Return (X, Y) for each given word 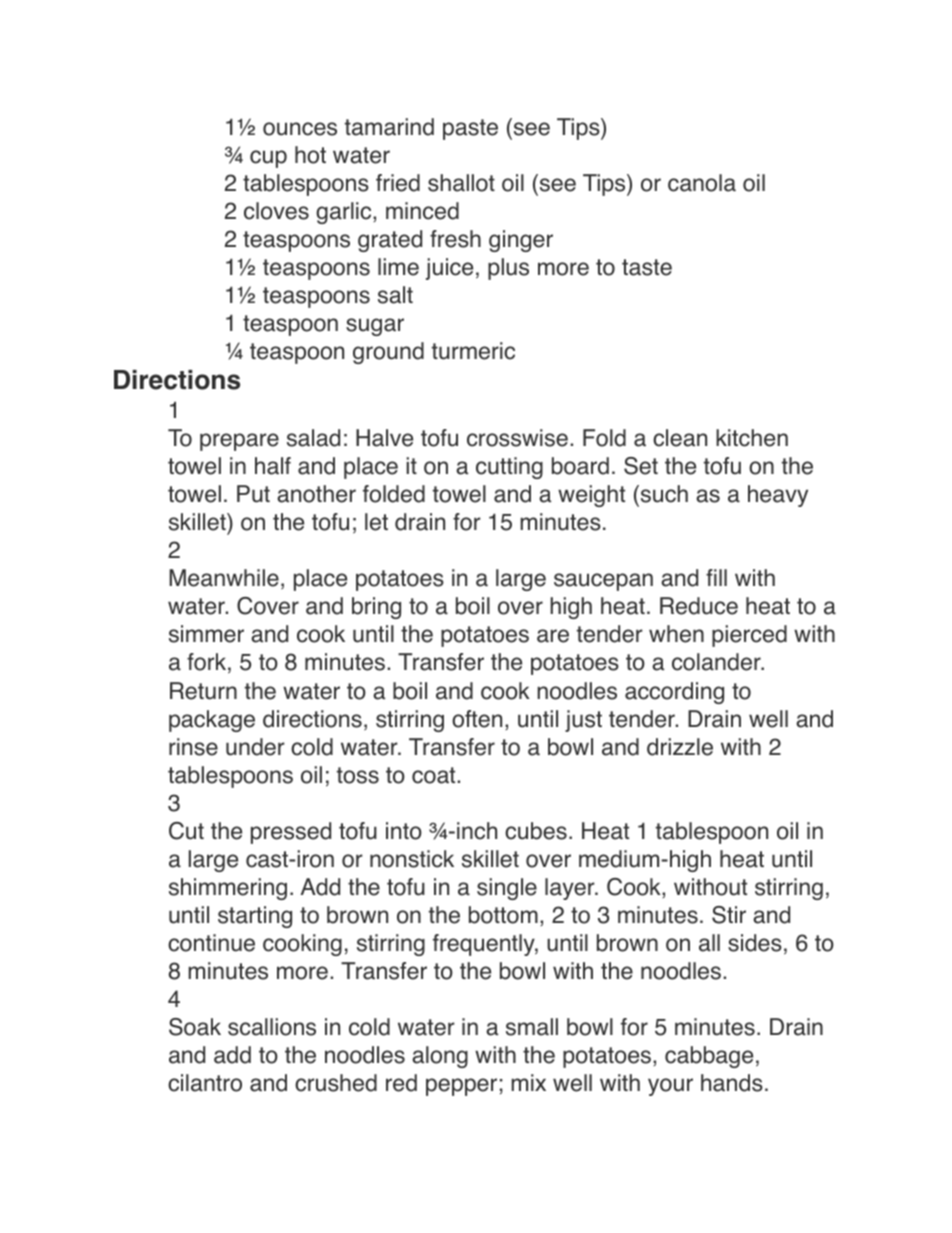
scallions (272, 1027)
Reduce (699, 606)
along (440, 1057)
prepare (239, 442)
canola (702, 183)
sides (755, 943)
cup (268, 159)
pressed (291, 833)
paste (470, 129)
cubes (536, 831)
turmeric (473, 351)
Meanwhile (224, 578)
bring (376, 608)
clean (680, 438)
